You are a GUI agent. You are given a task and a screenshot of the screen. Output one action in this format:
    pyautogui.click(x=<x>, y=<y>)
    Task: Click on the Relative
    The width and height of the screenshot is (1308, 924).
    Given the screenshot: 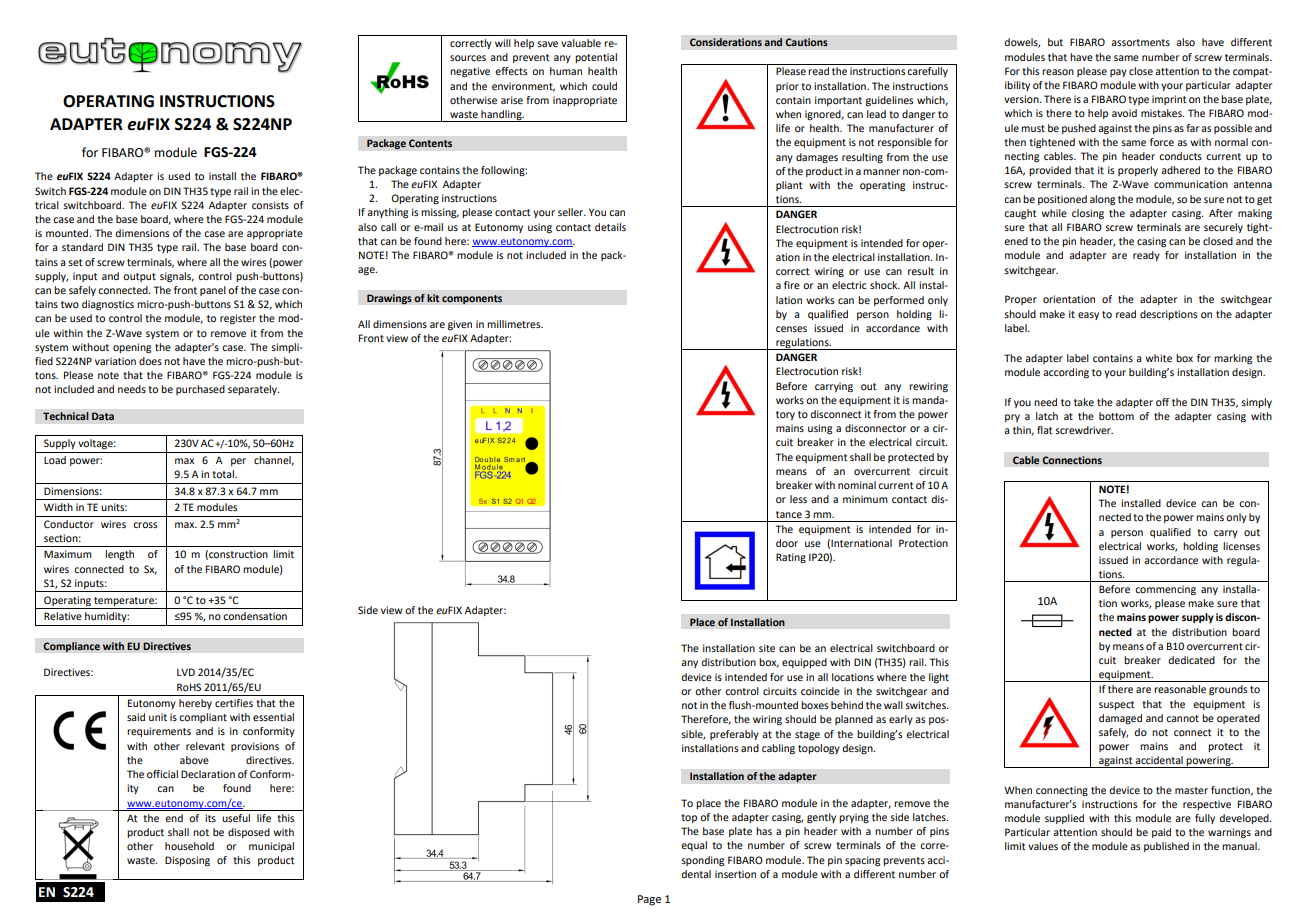 What is the action you would take?
    pyautogui.click(x=63, y=616)
